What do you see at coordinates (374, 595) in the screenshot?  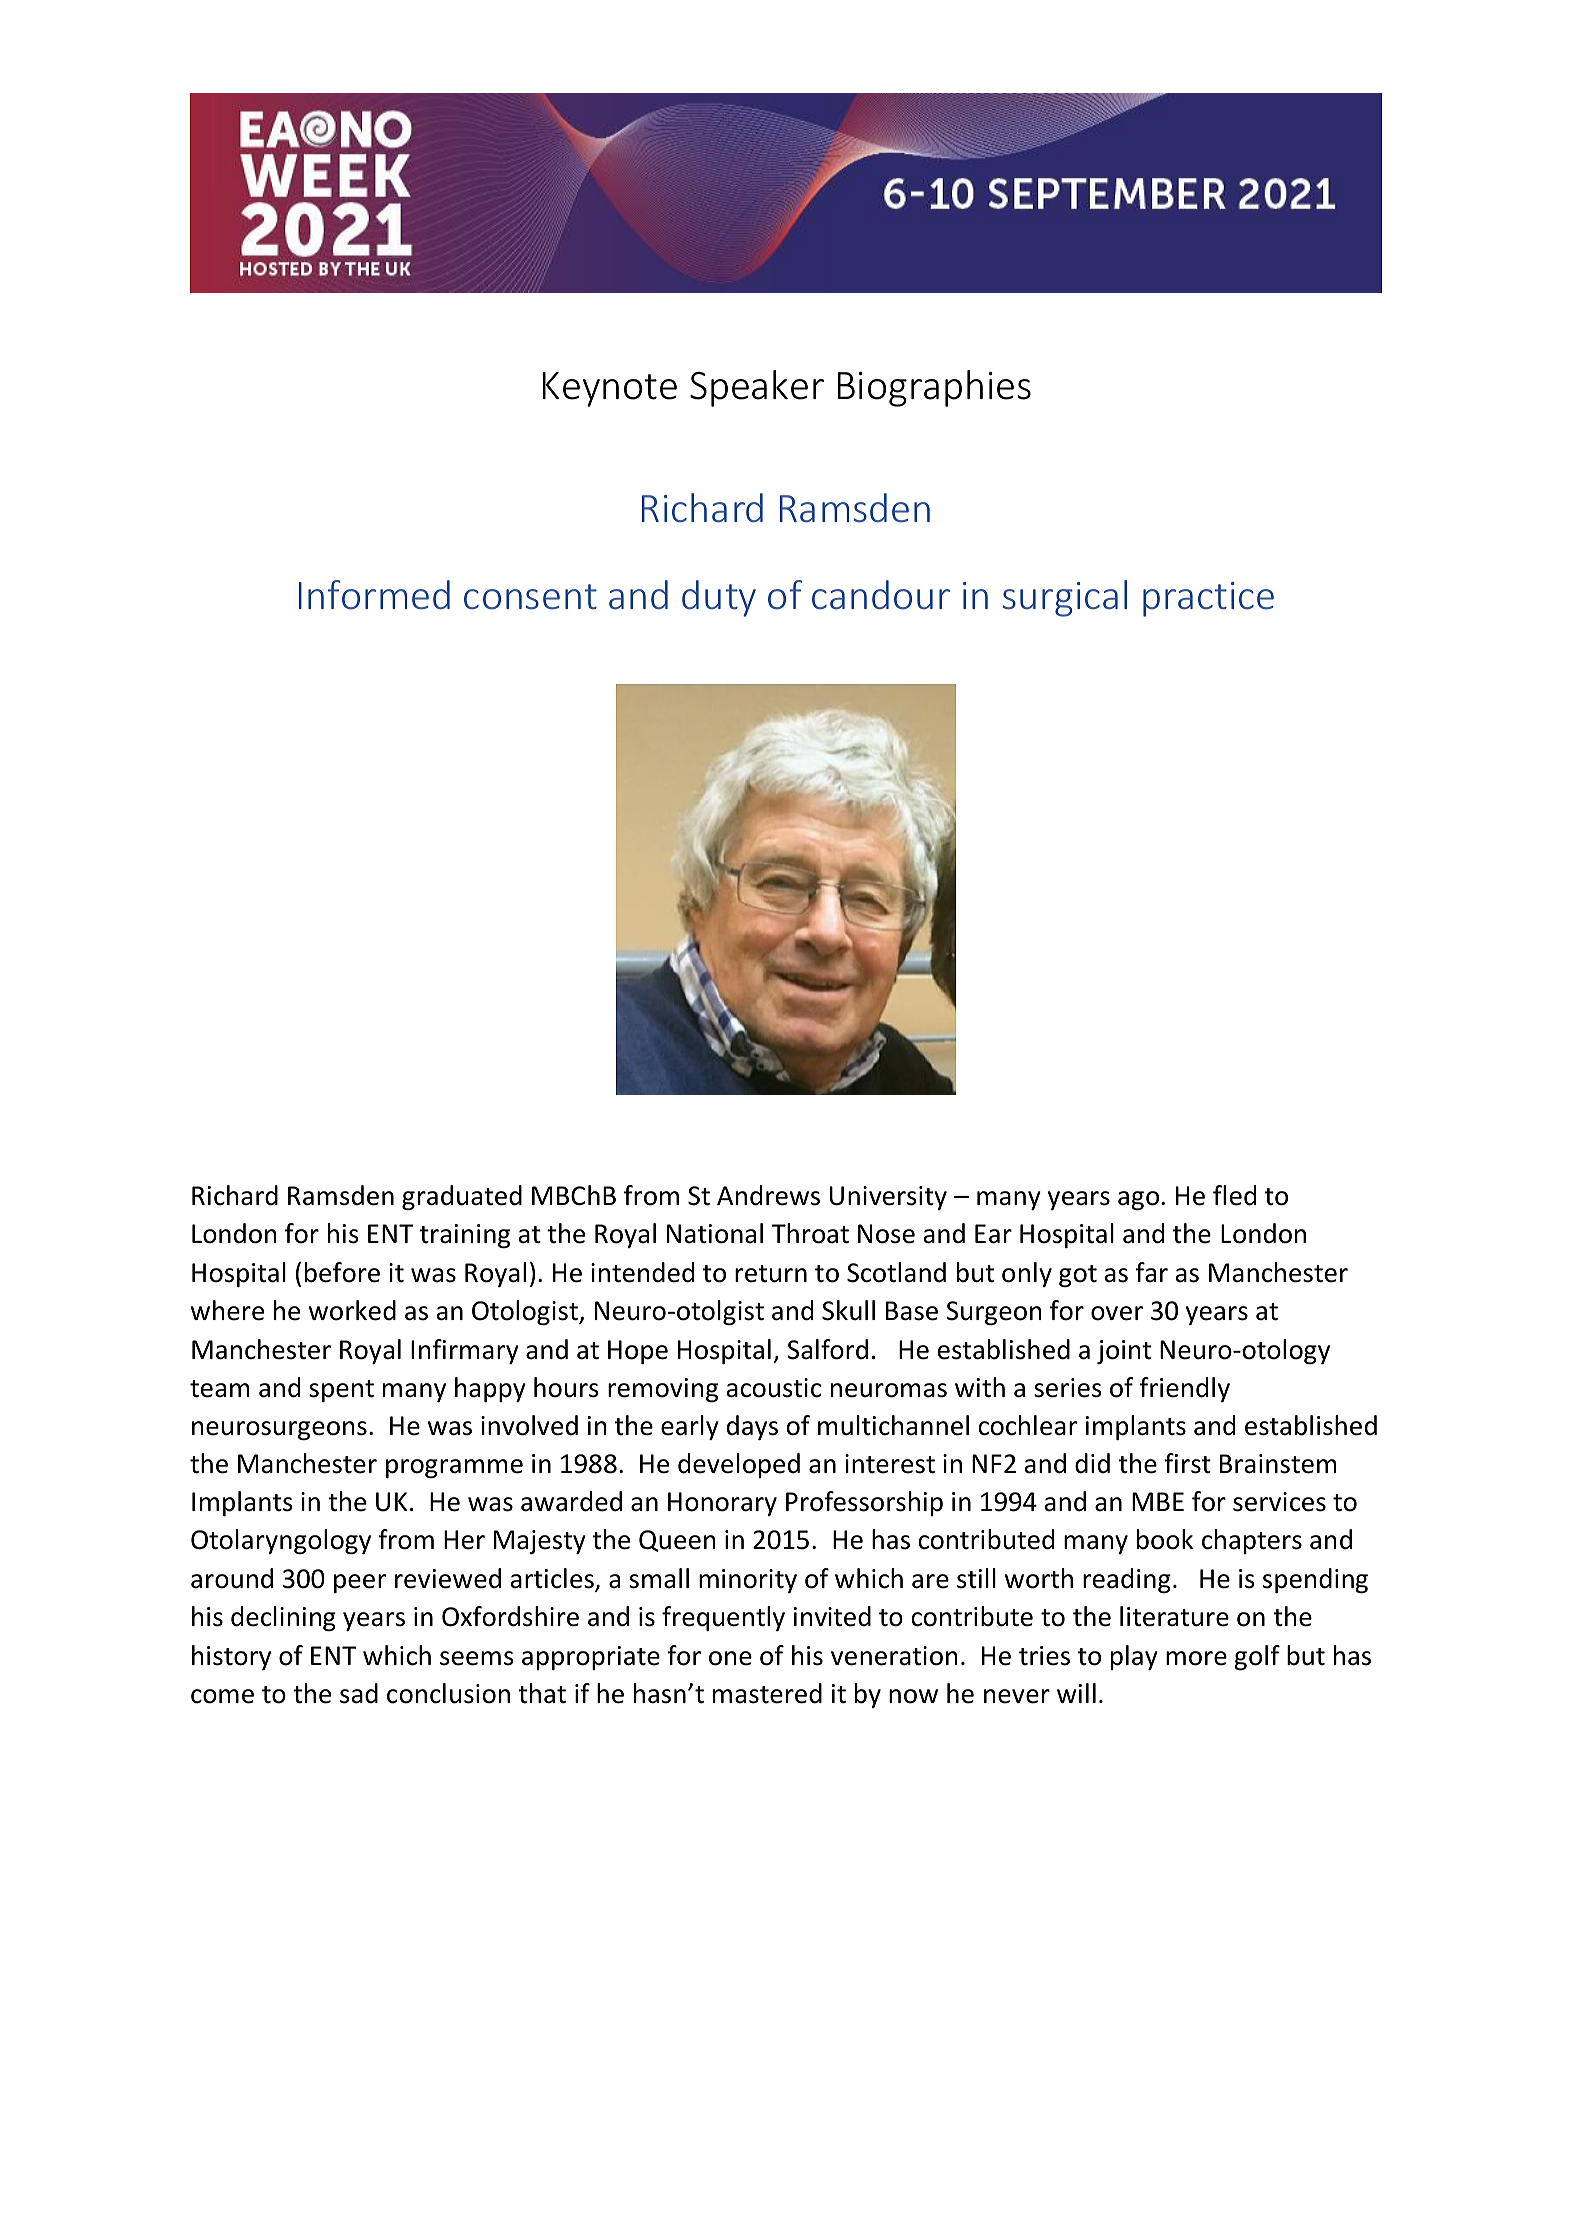 I see `Informed` at bounding box center [374, 595].
